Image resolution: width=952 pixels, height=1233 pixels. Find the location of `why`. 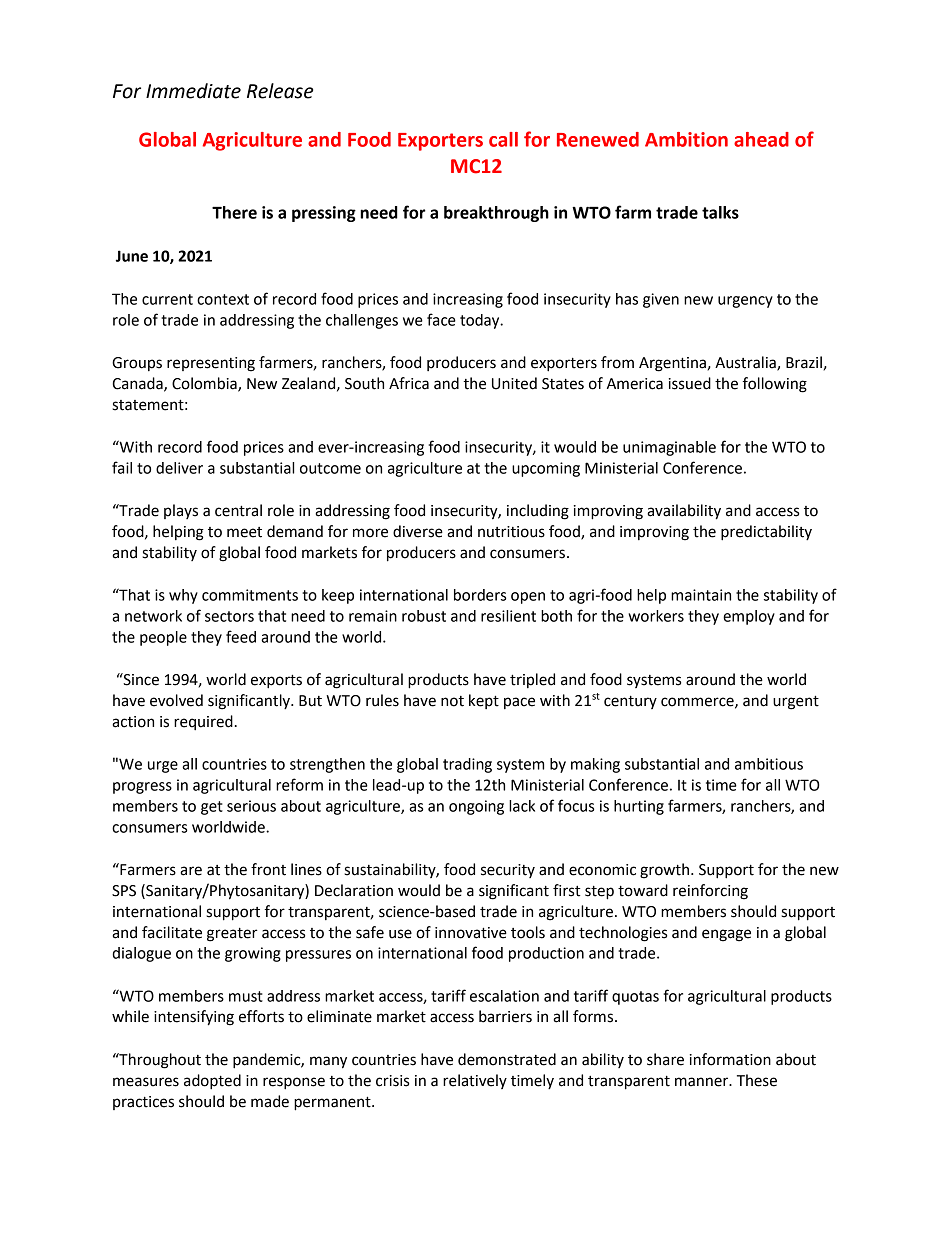

why is located at coordinates (183, 596).
